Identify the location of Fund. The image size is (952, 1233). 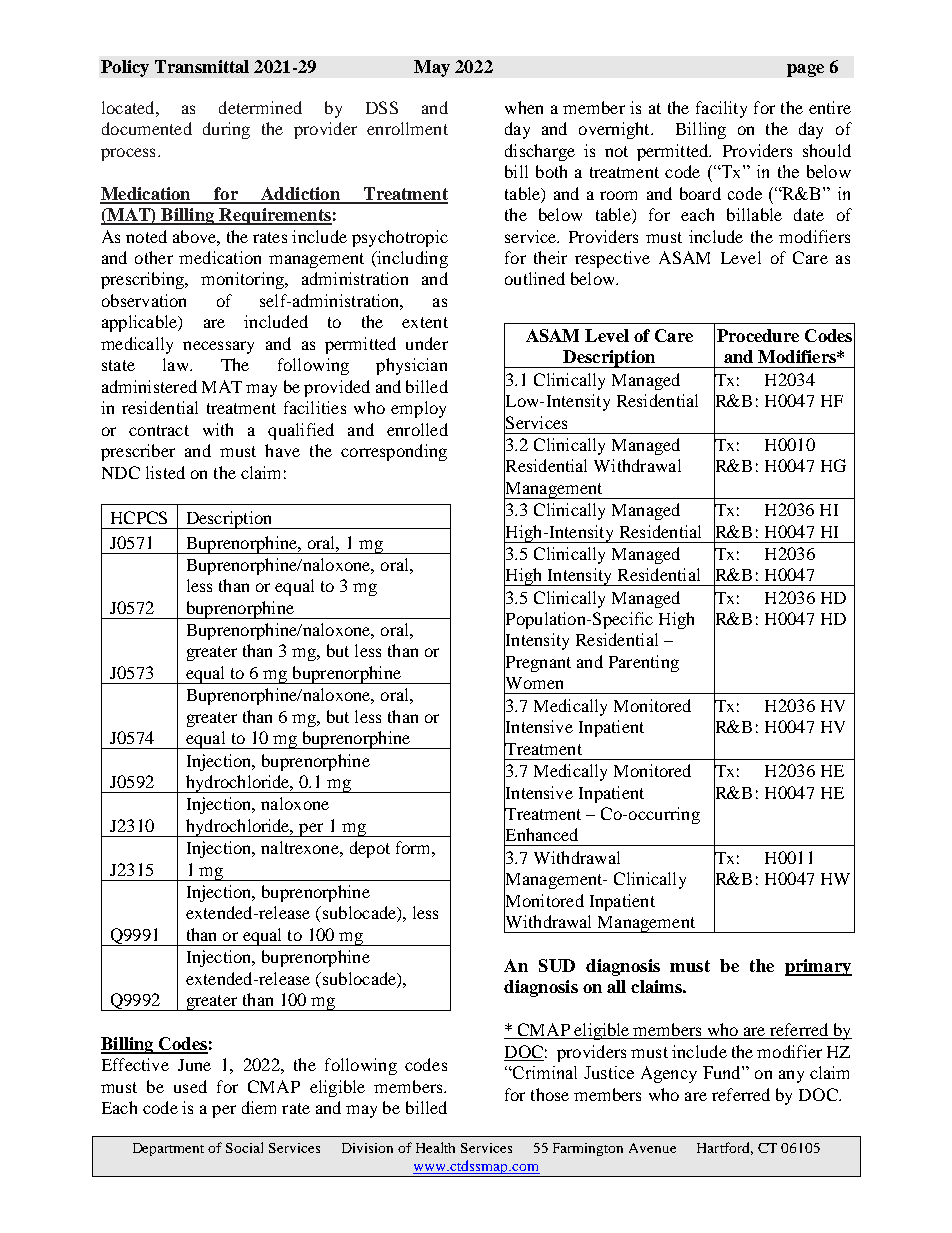
(723, 1072).
